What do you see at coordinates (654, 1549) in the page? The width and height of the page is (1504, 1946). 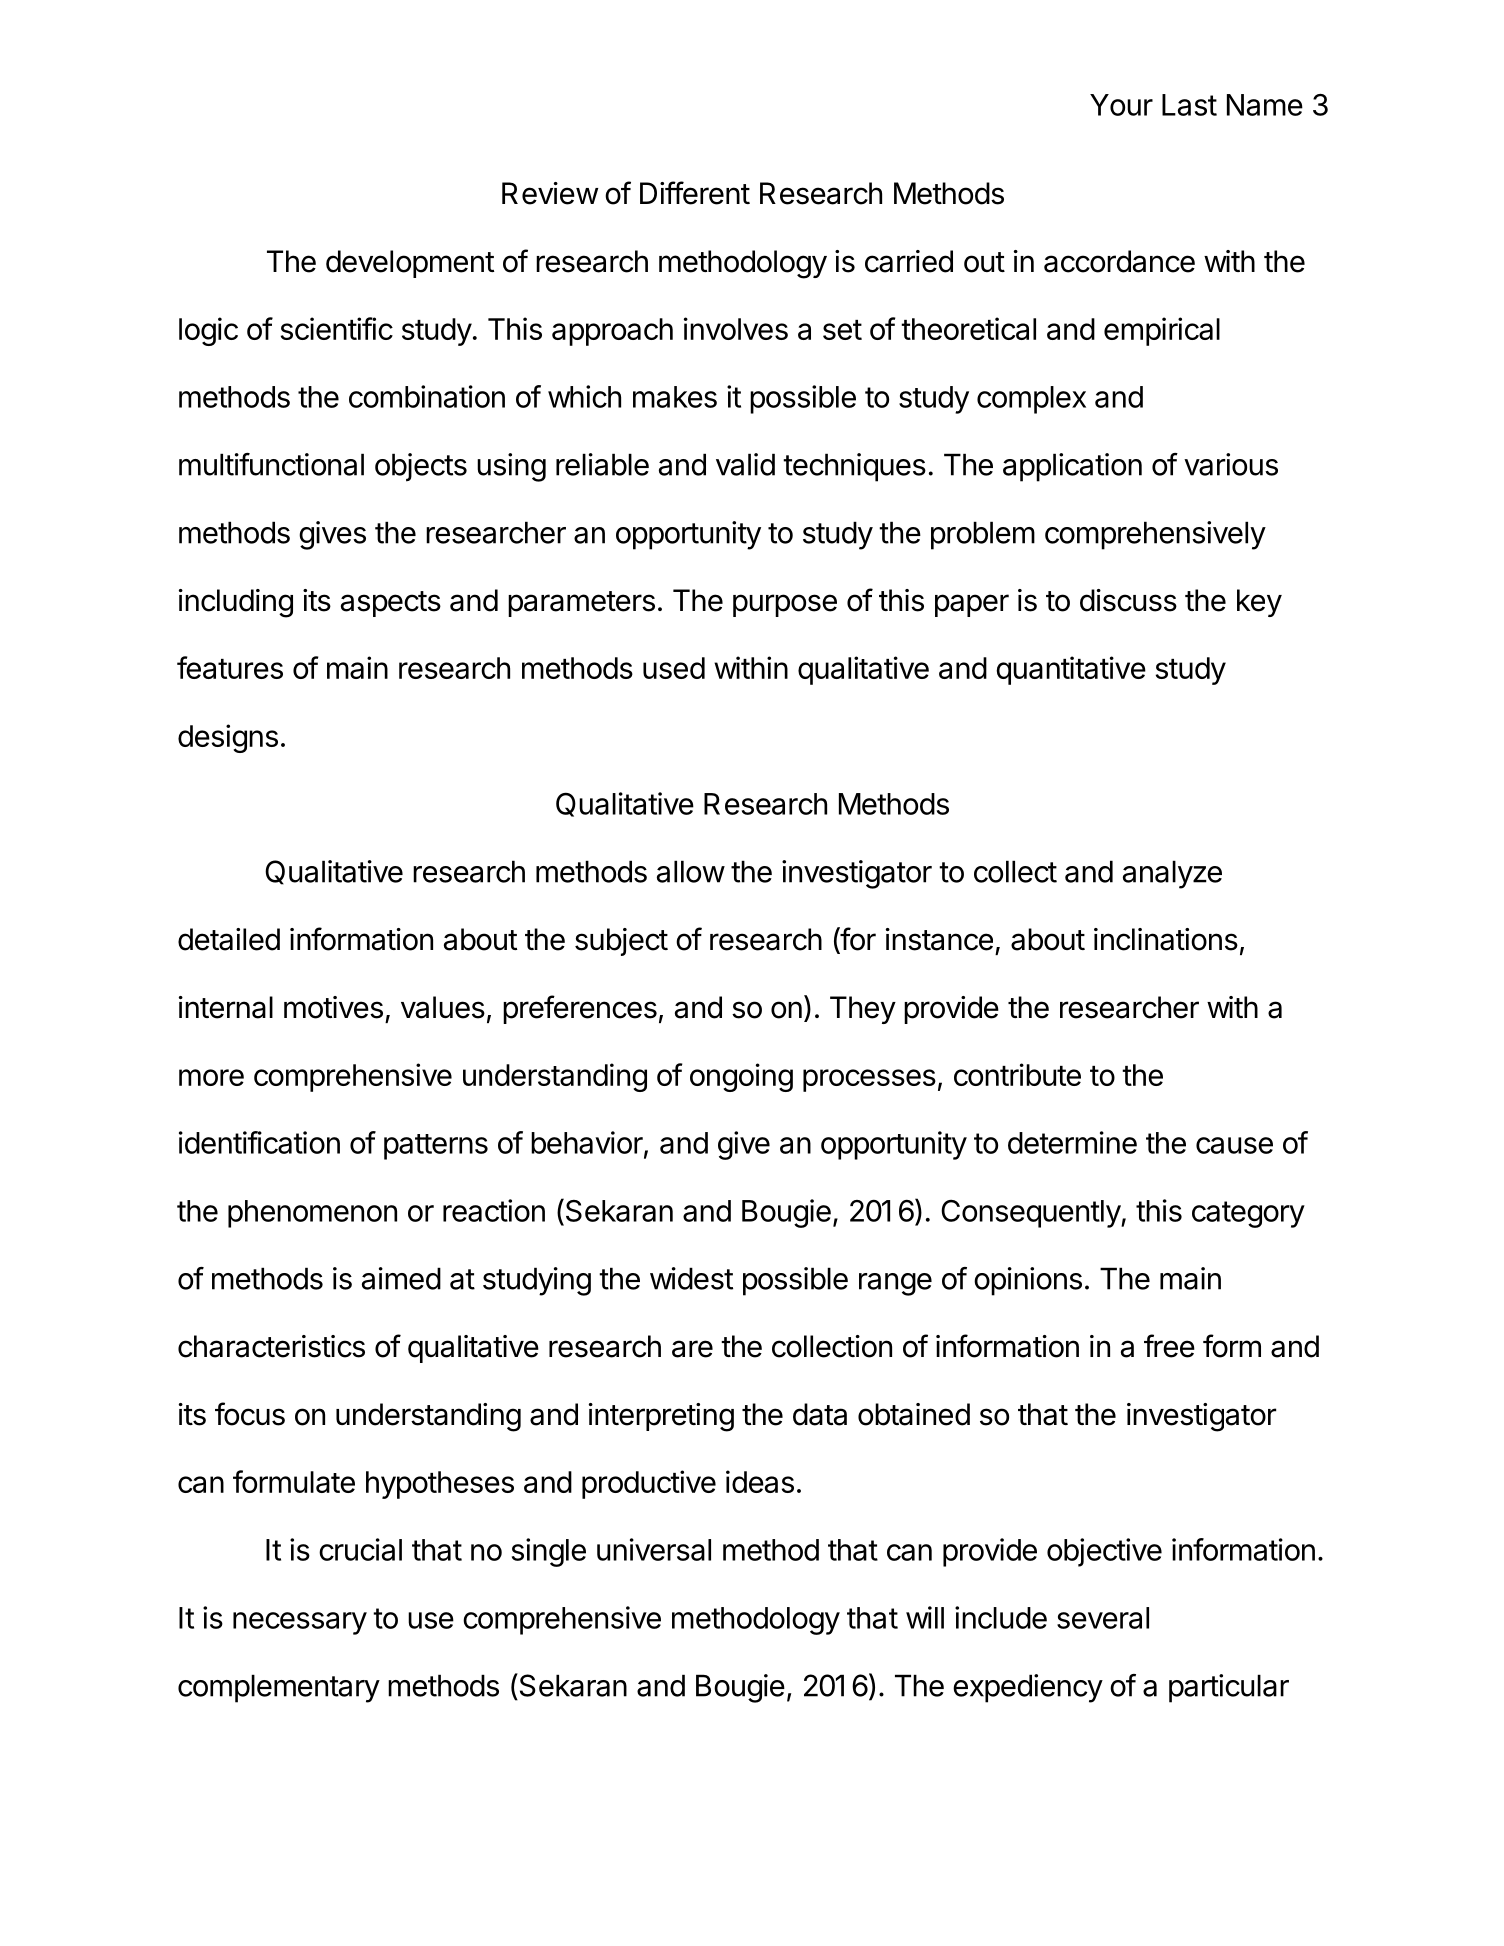 I see `universal` at bounding box center [654, 1549].
